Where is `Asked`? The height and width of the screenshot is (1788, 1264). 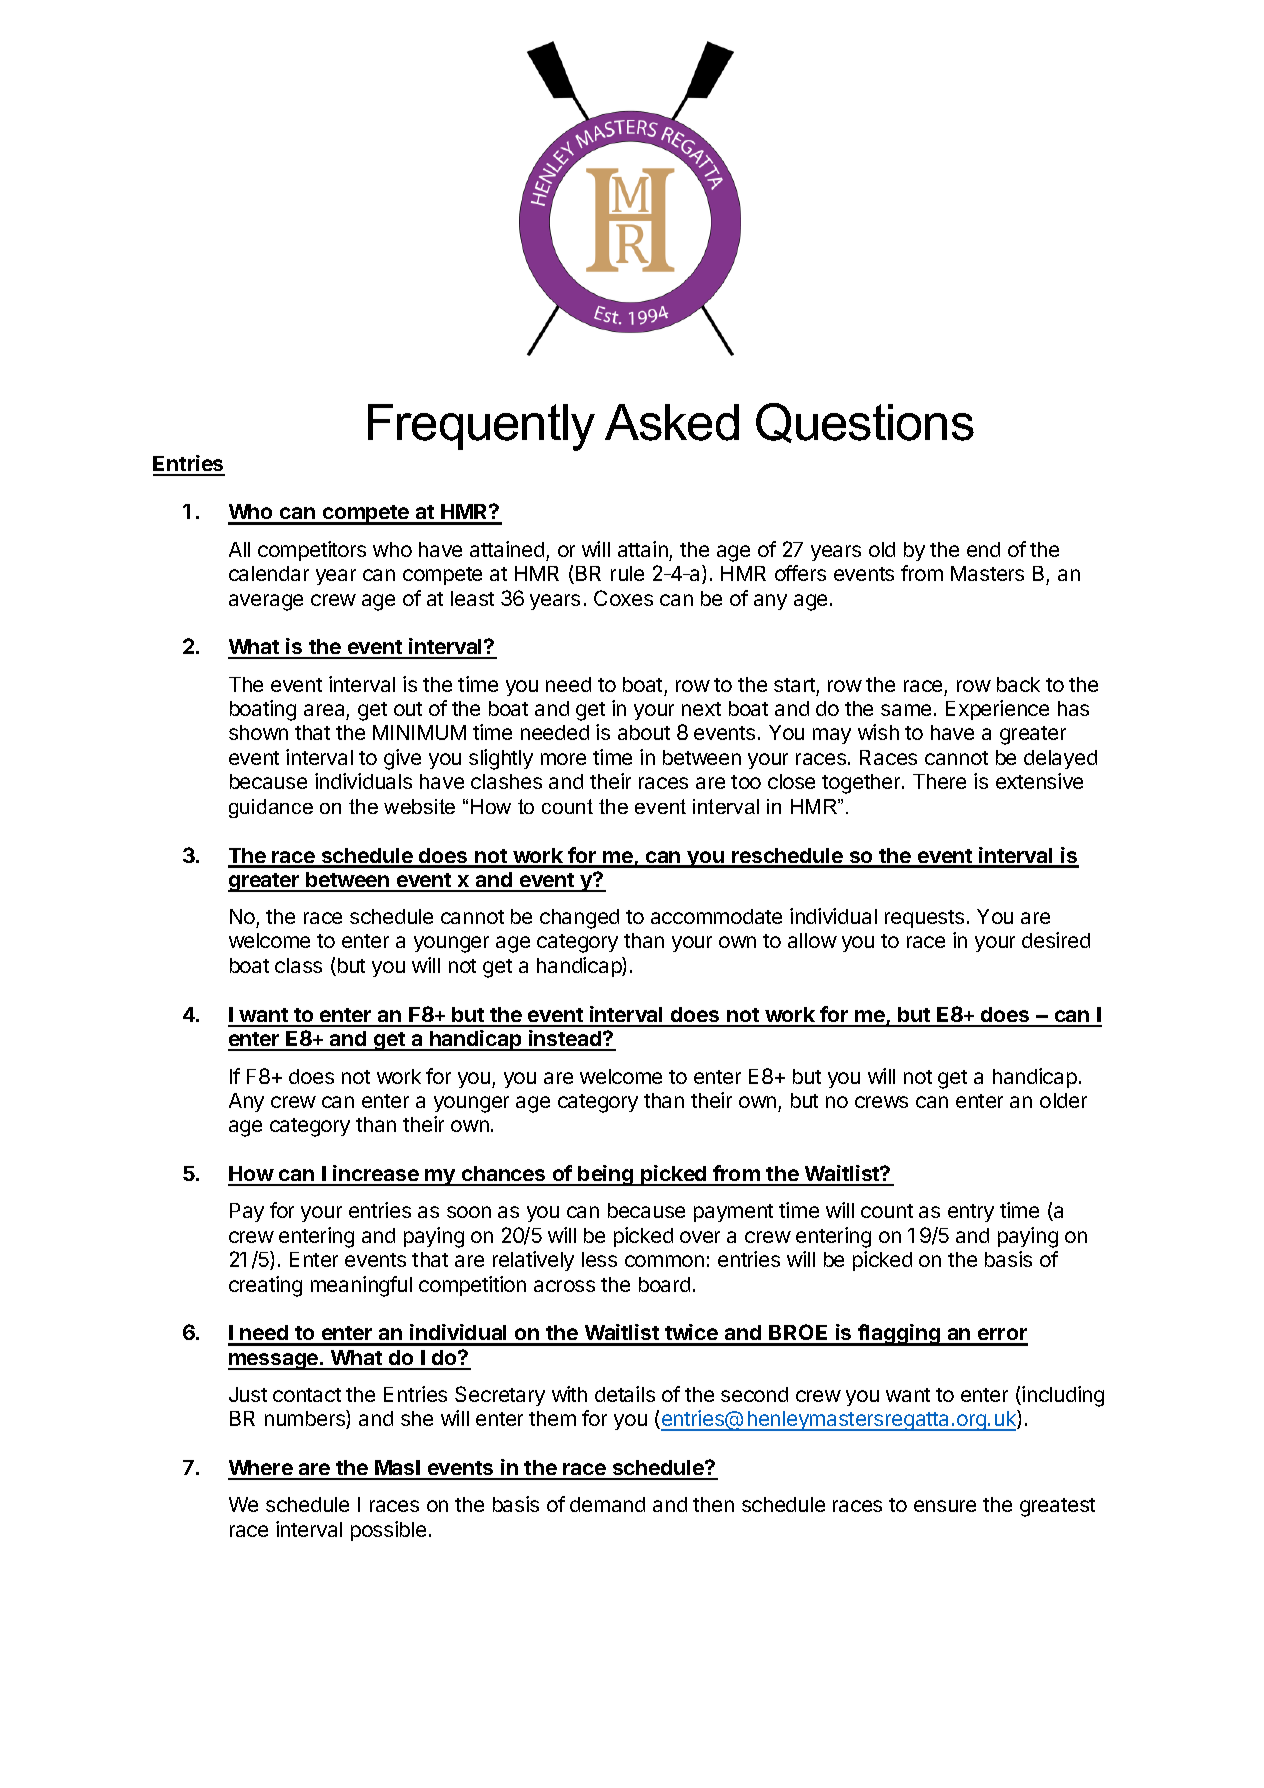 Asked is located at coordinates (672, 422).
